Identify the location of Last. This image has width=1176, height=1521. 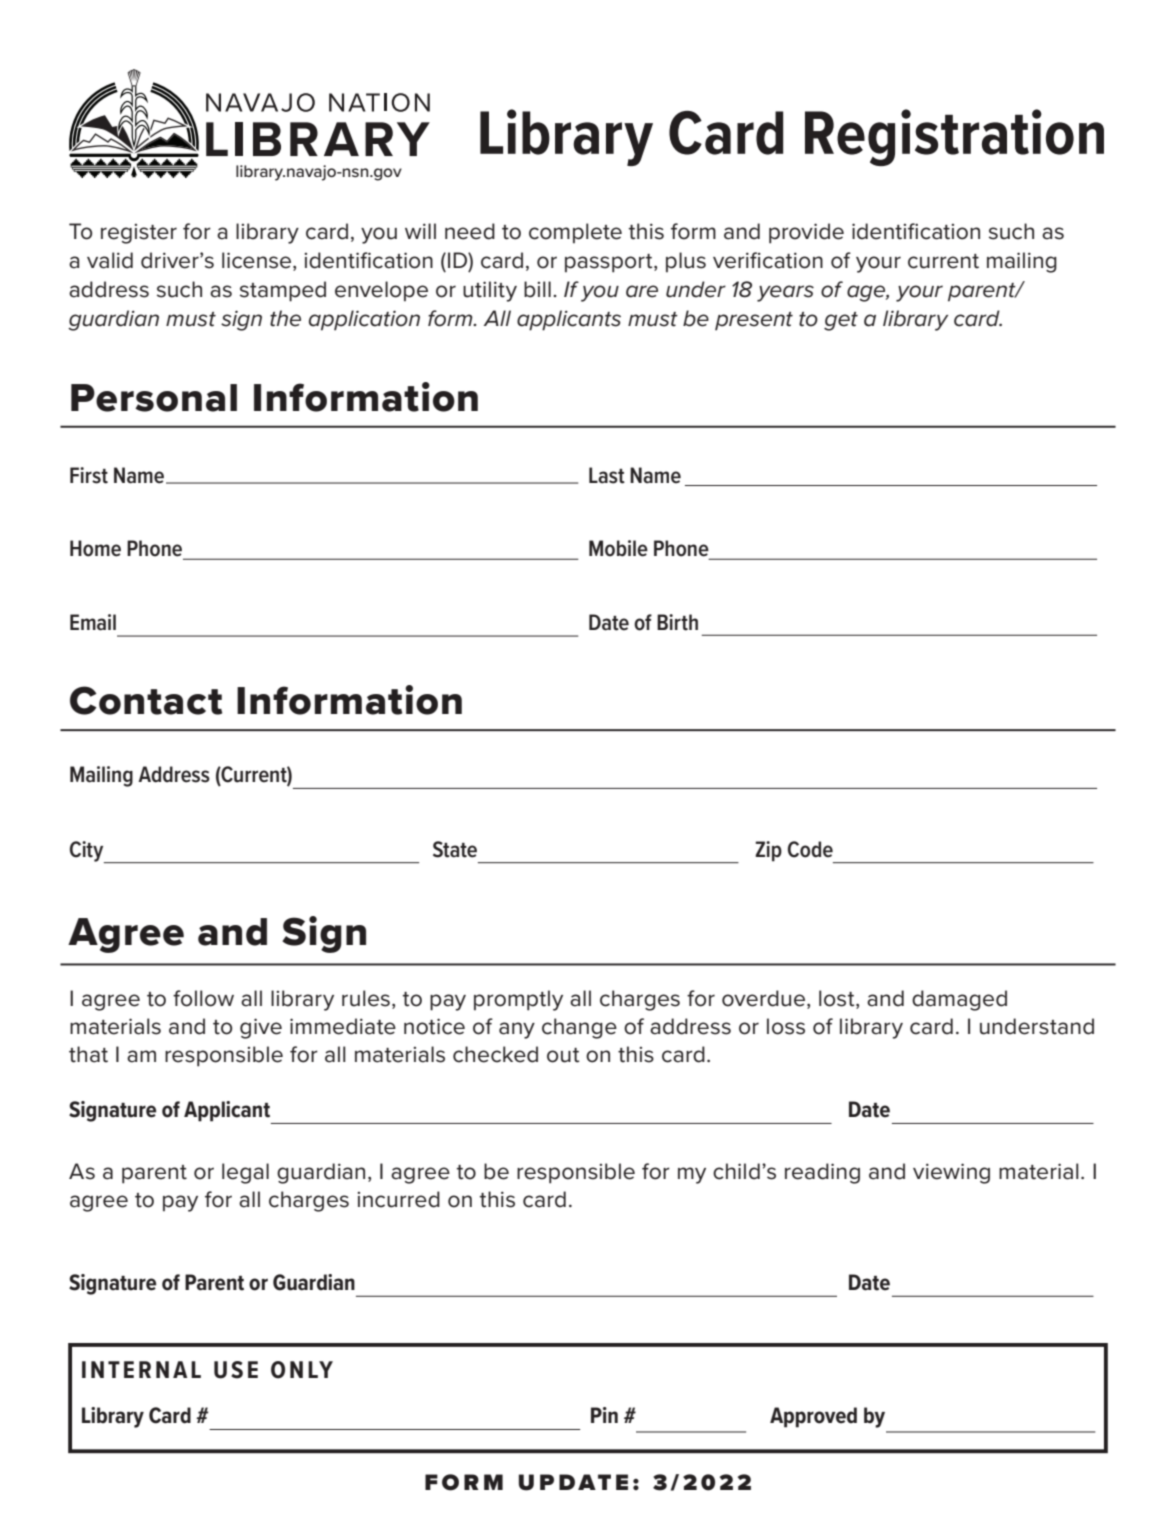
(607, 475).
